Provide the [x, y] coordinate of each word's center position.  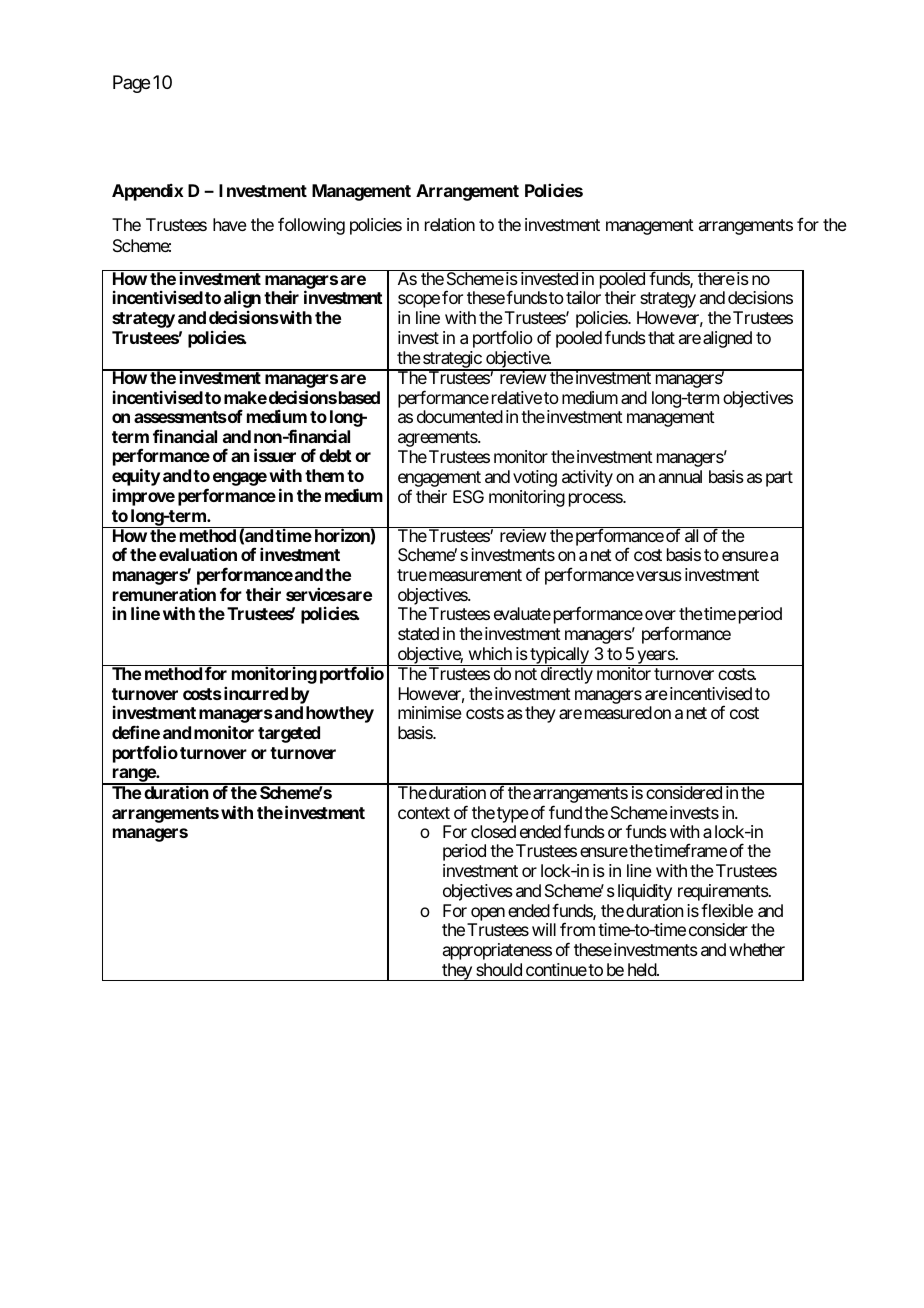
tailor [583, 297]
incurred [254, 693]
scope [419, 301]
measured [618, 712]
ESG [468, 496]
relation [450, 224]
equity [136, 477]
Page [131, 84]
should [499, 969]
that [661, 337]
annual [680, 476]
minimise [430, 712]
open [487, 915]
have [230, 224]
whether [757, 949]
